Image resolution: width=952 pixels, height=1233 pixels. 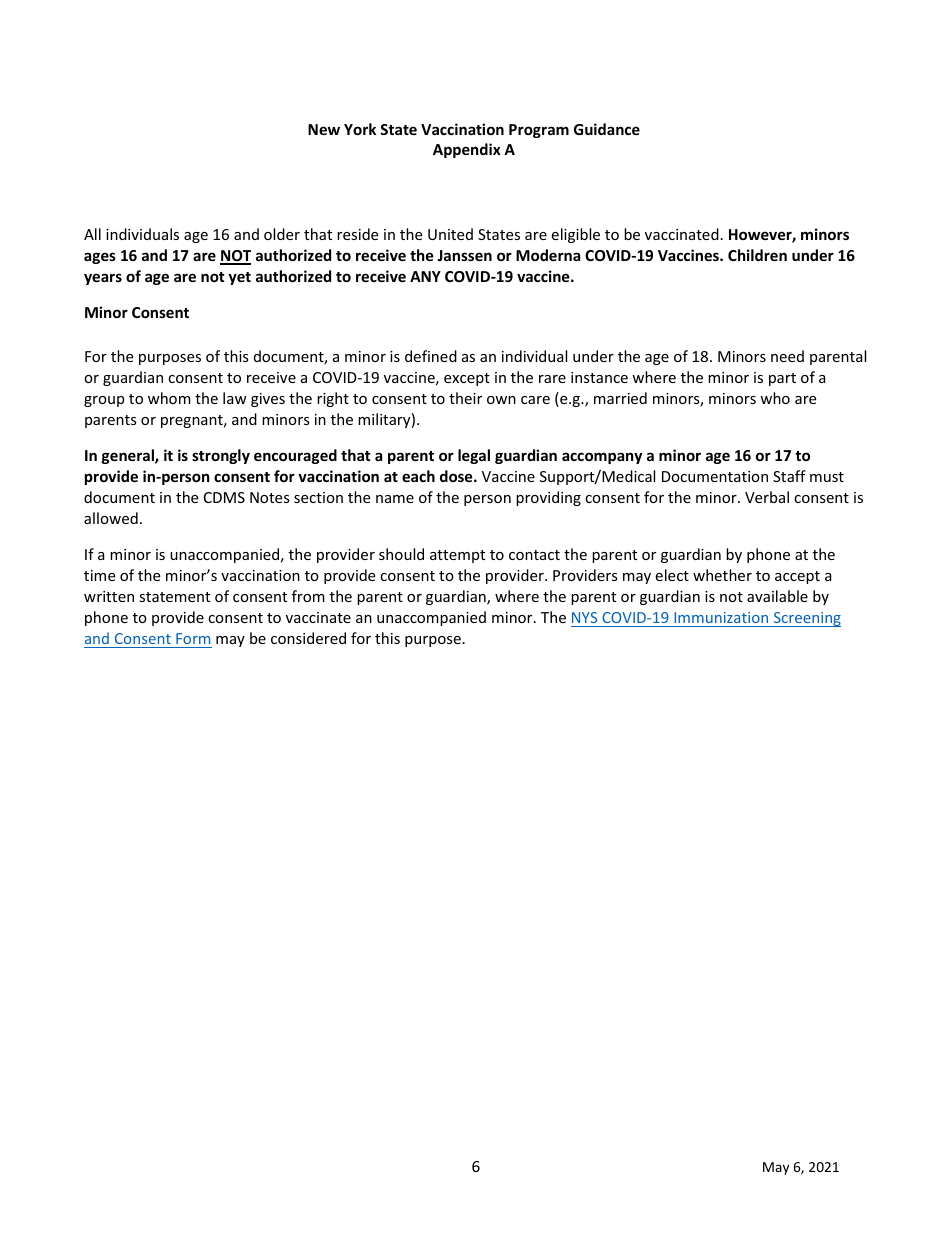 What do you see at coordinates (757, 255) in the screenshot?
I see `Children` at bounding box center [757, 255].
